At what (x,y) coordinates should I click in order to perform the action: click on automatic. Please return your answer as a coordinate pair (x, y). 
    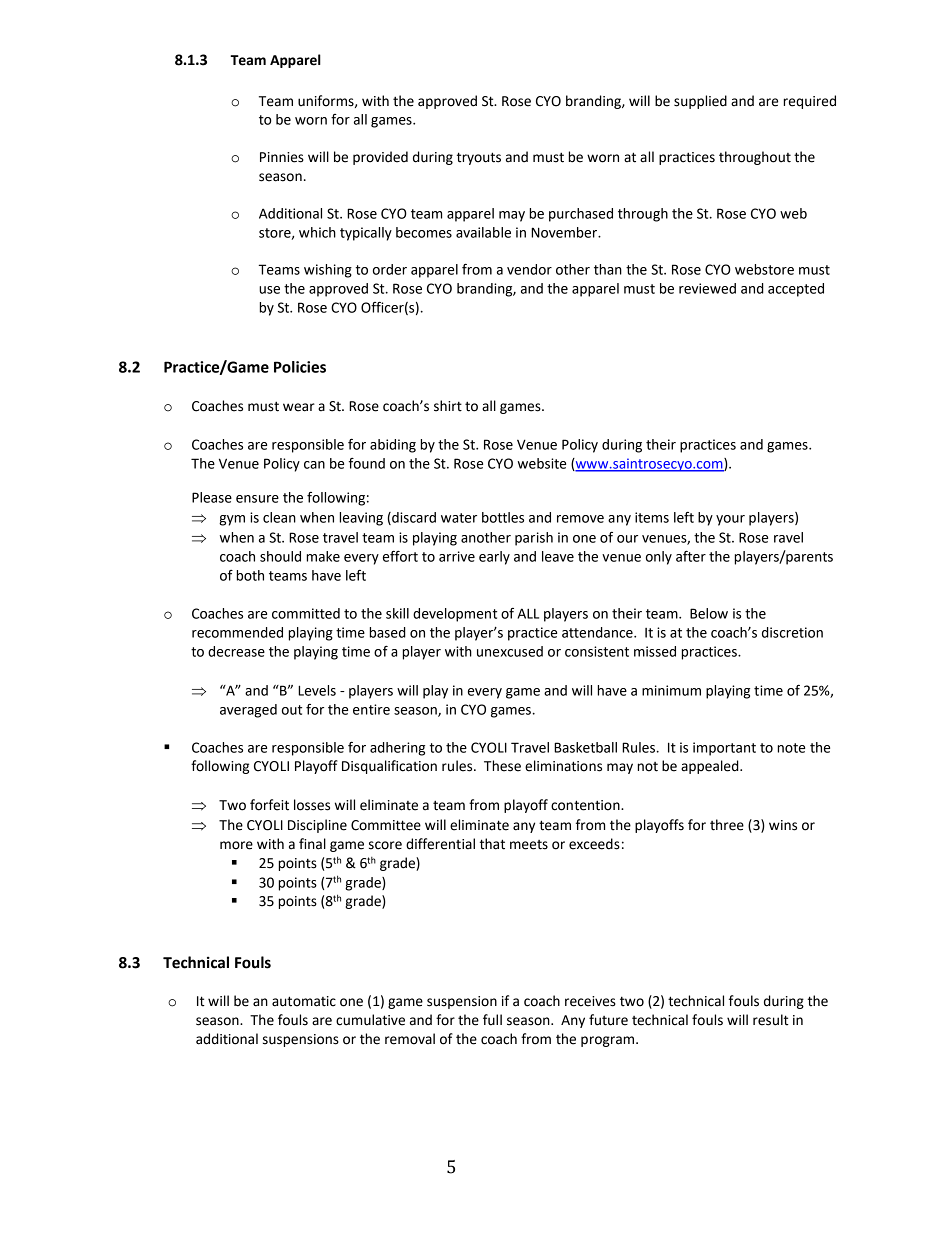
    Looking at the image, I should click on (304, 1001).
